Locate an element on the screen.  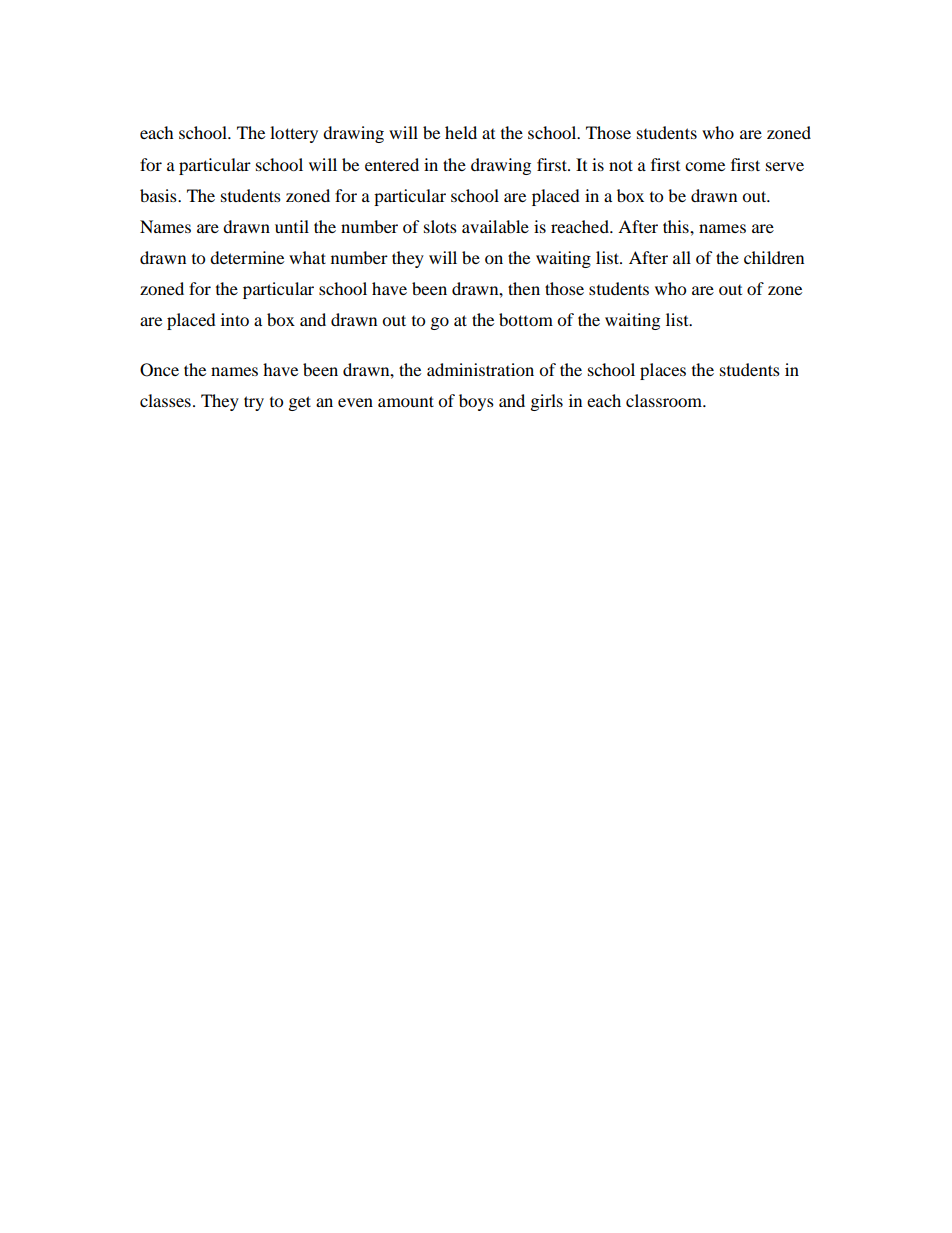
entered is located at coordinates (392, 164).
